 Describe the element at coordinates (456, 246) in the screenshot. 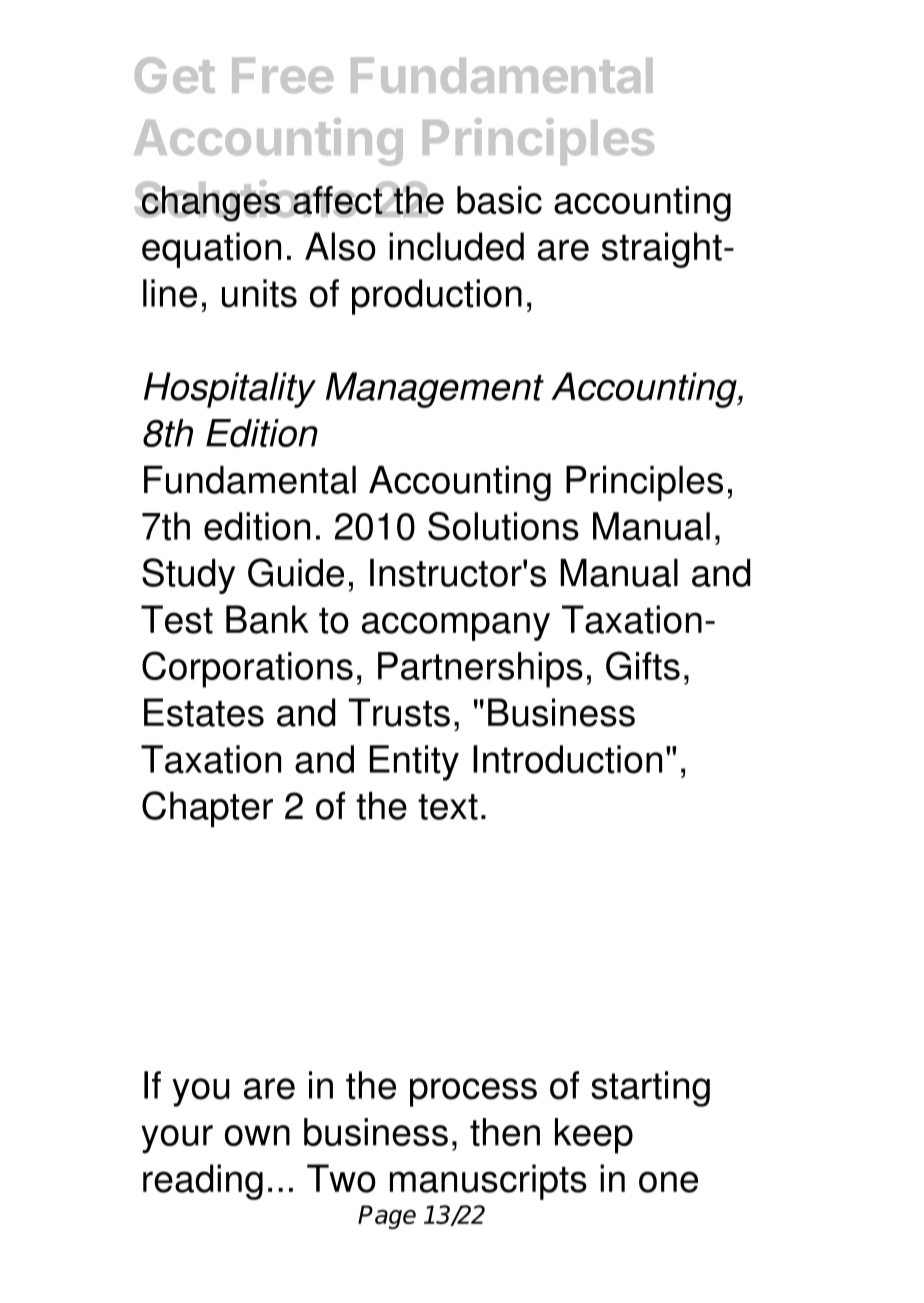

I see `included` at that location.
